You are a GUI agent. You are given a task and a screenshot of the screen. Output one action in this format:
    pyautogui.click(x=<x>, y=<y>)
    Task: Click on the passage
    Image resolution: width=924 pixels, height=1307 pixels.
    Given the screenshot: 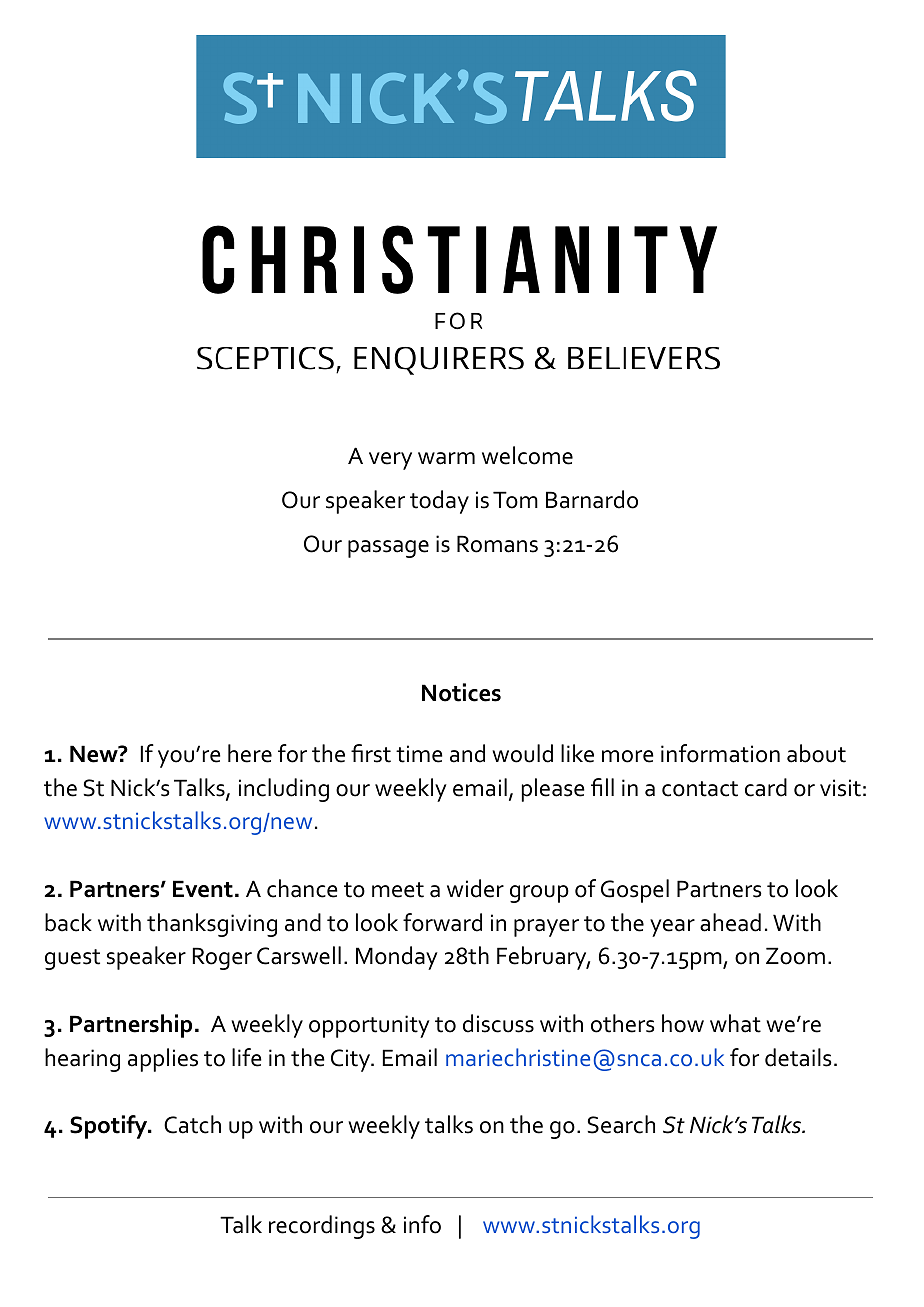 What is the action you would take?
    pyautogui.click(x=388, y=549)
